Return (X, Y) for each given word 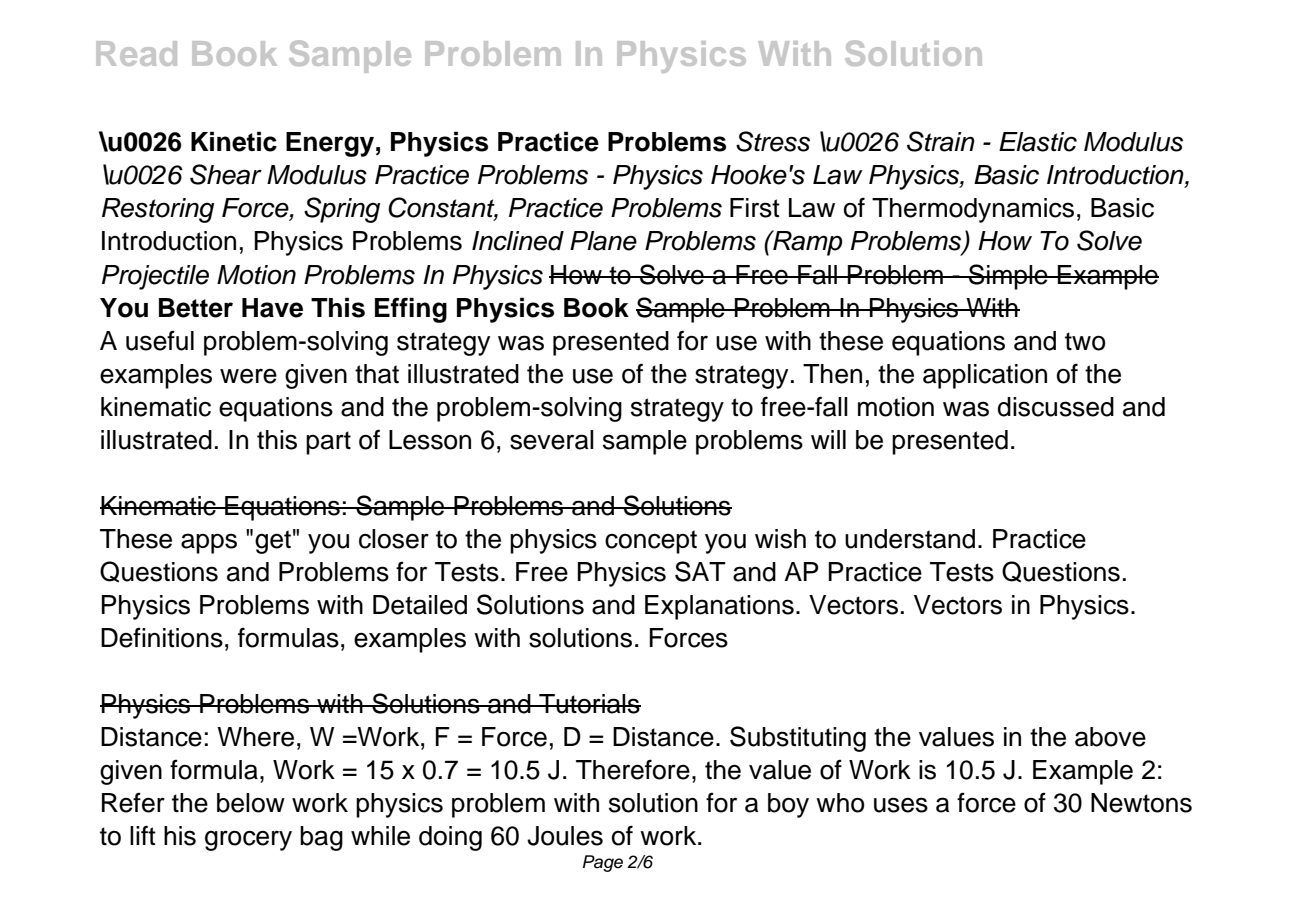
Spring (342, 210)
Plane (603, 241)
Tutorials (589, 704)
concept (651, 542)
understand (910, 539)
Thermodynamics (973, 210)
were (248, 376)
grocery (248, 840)
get (273, 542)
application (985, 376)
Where (255, 737)
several (552, 440)
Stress (773, 141)
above (1110, 737)
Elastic (1038, 142)
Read (136, 53)
